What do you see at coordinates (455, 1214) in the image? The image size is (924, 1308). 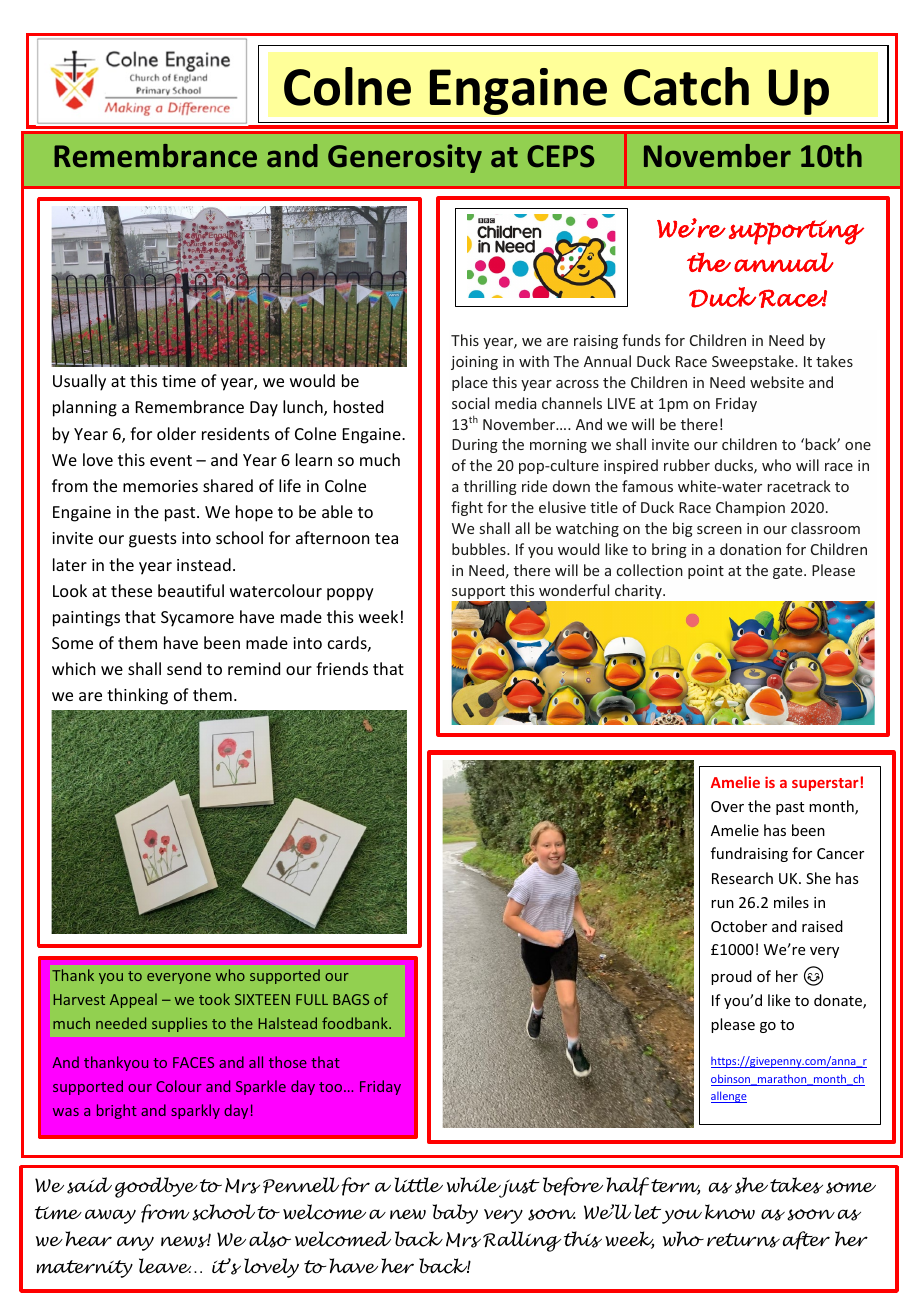 I see `baby` at bounding box center [455, 1214].
